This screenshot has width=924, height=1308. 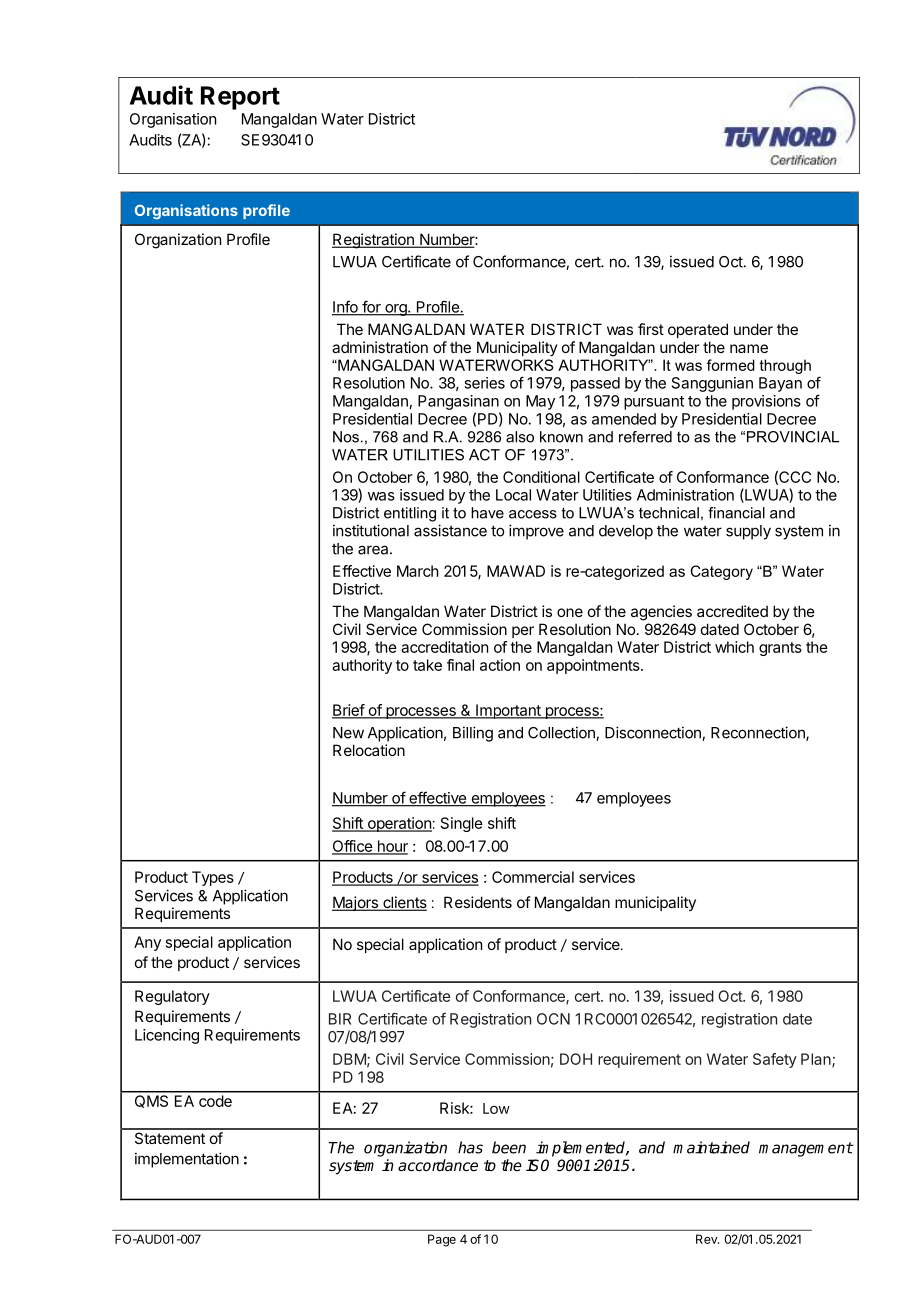 What do you see at coordinates (346, 437) in the screenshot?
I see `Nos` at bounding box center [346, 437].
